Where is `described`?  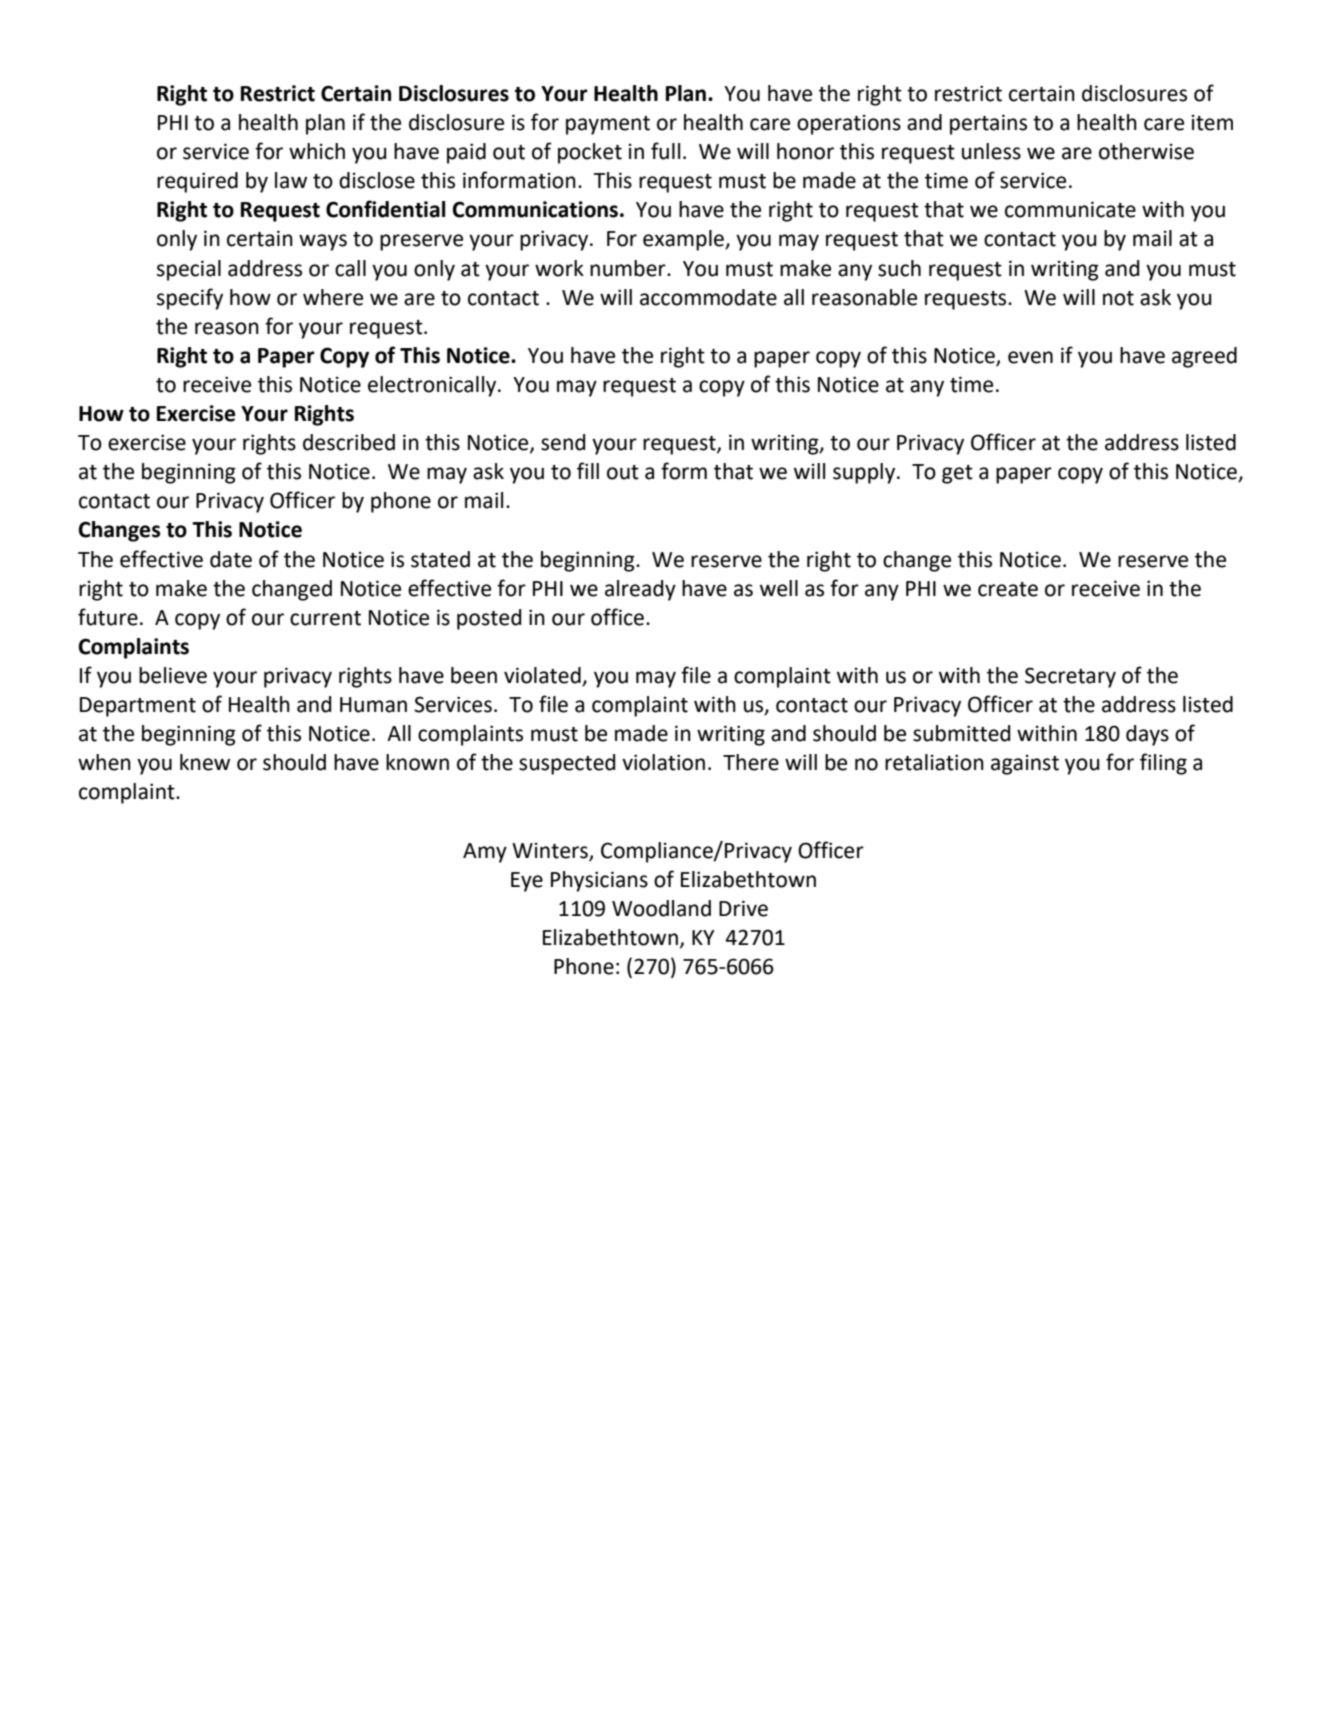 described is located at coordinates (349, 442).
